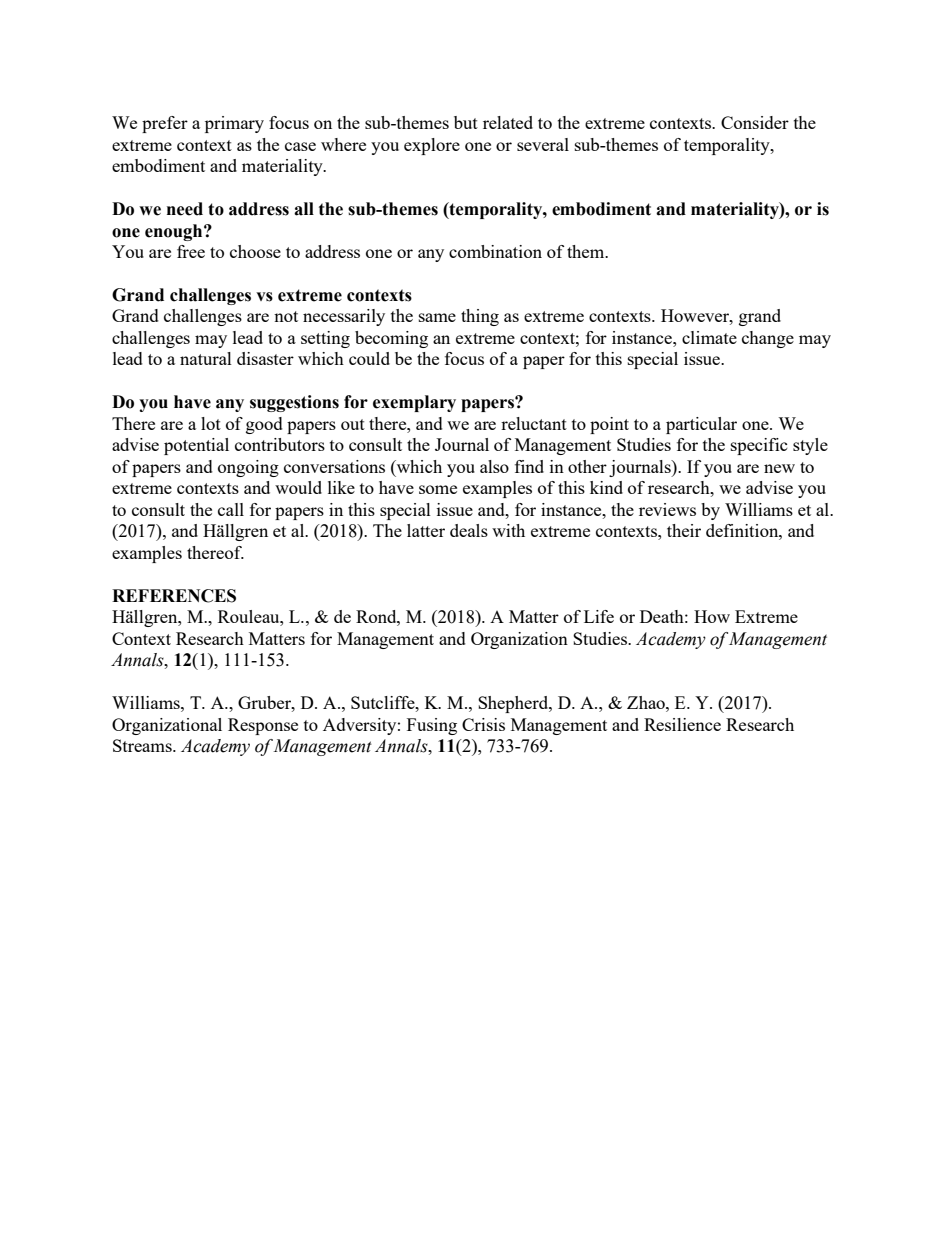 The image size is (952, 1233). I want to click on thing, so click(480, 317).
